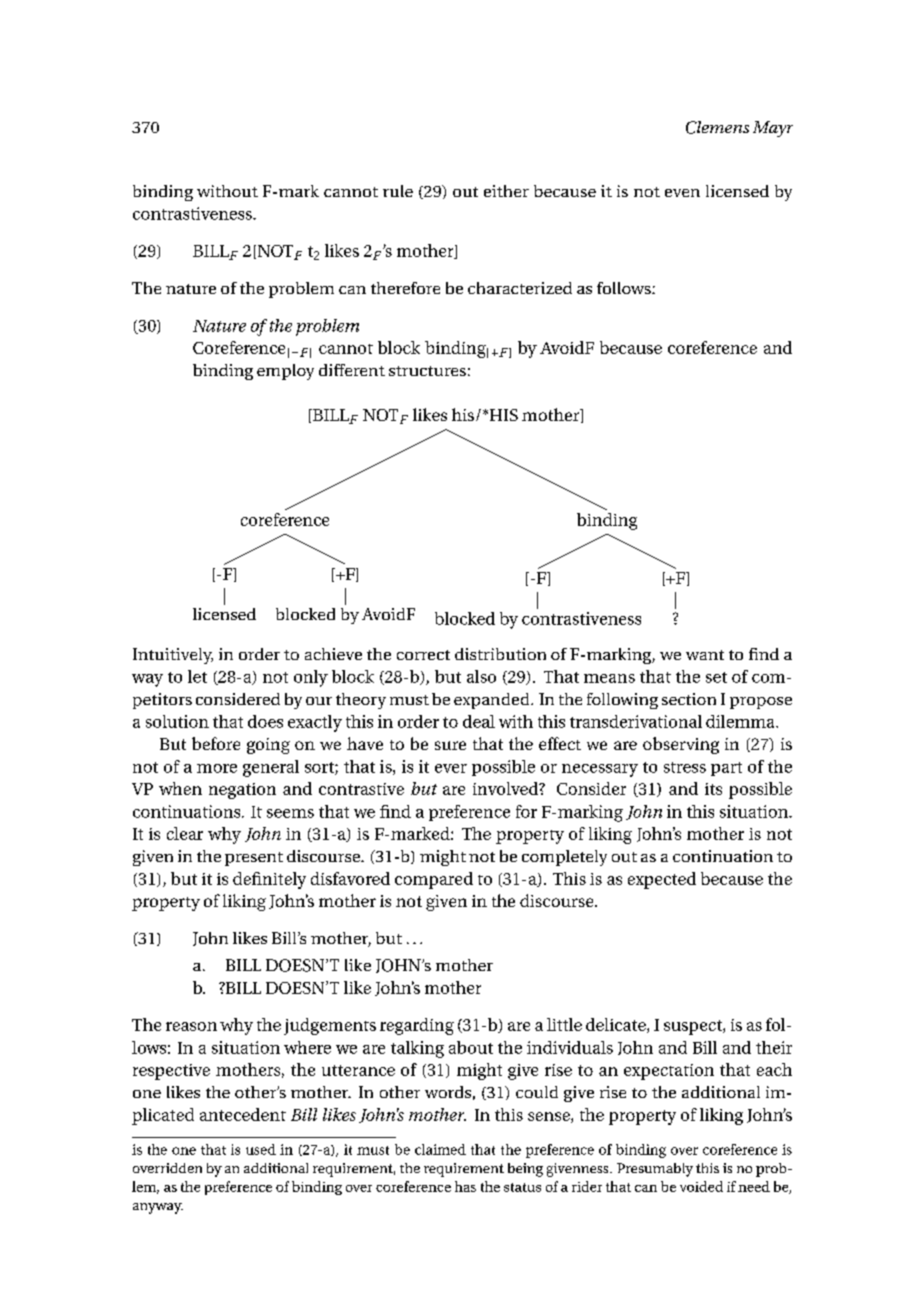 The width and height of the document is (924, 1308). Describe the element at coordinates (261, 1149) in the document. I see `used` at that location.
